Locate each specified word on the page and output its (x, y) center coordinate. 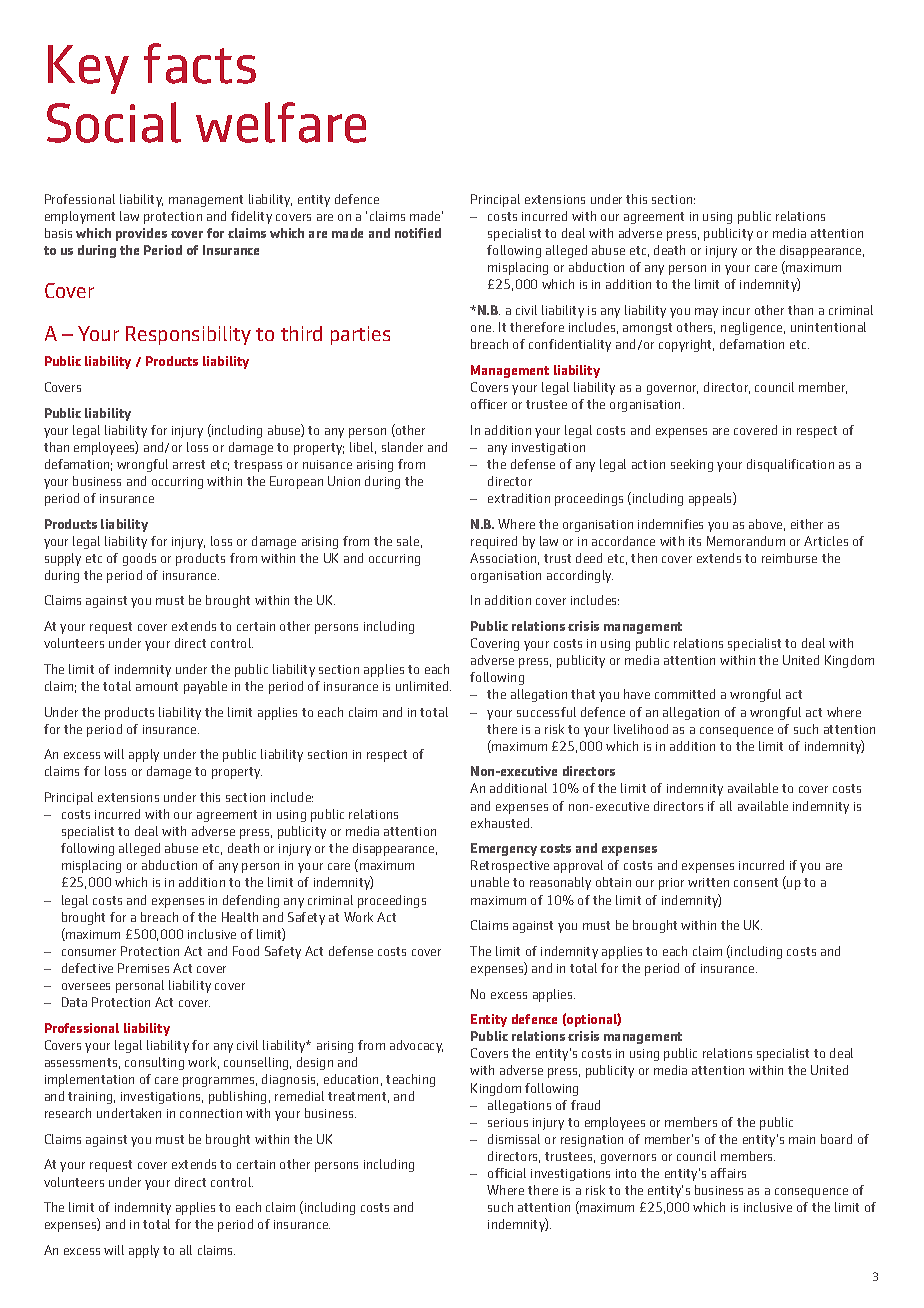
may (706, 313)
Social (114, 122)
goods (139, 559)
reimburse (789, 558)
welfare (281, 122)
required (494, 542)
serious (508, 1122)
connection (211, 1113)
